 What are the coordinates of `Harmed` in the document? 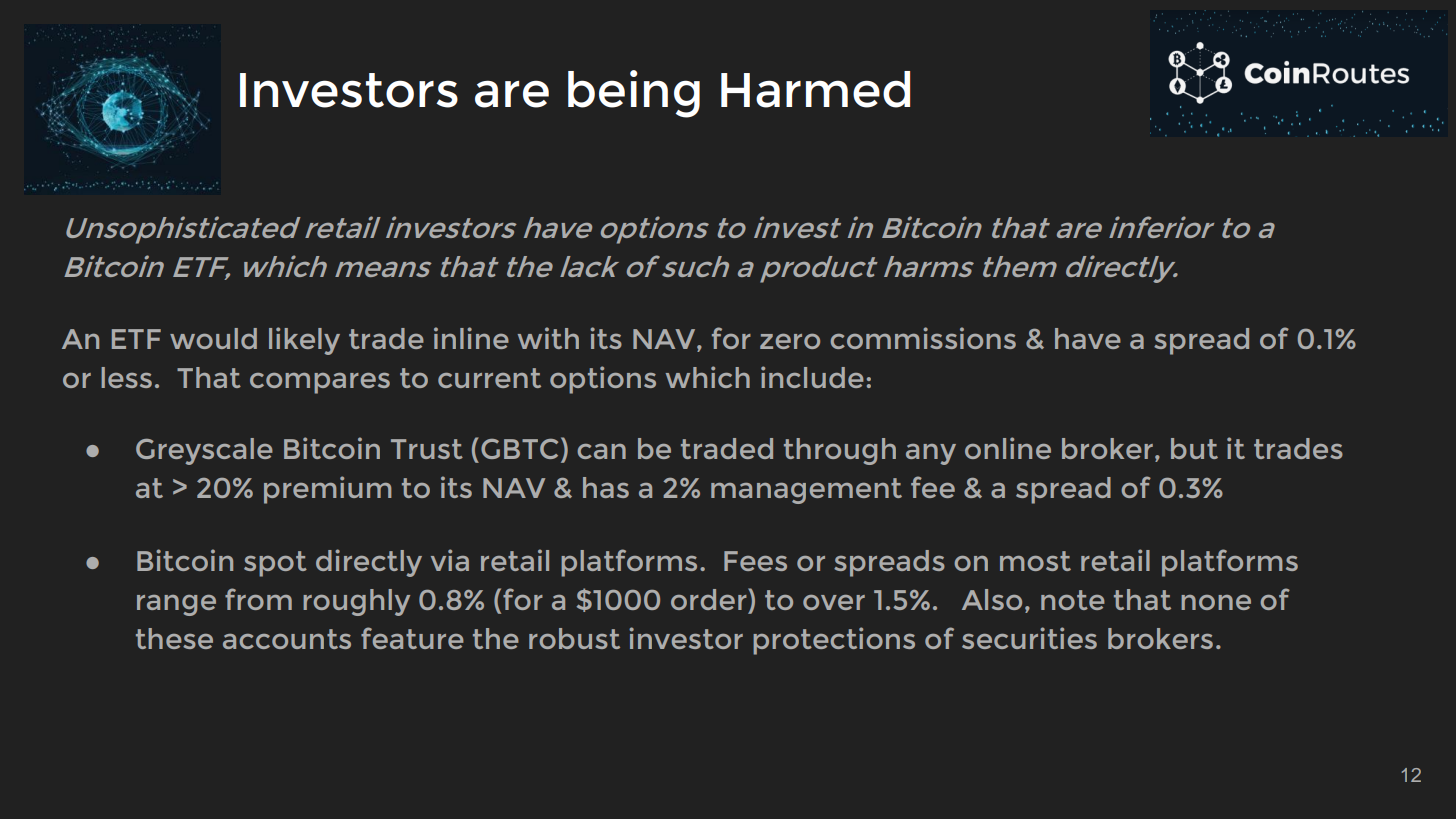 It's located at (815, 89).
